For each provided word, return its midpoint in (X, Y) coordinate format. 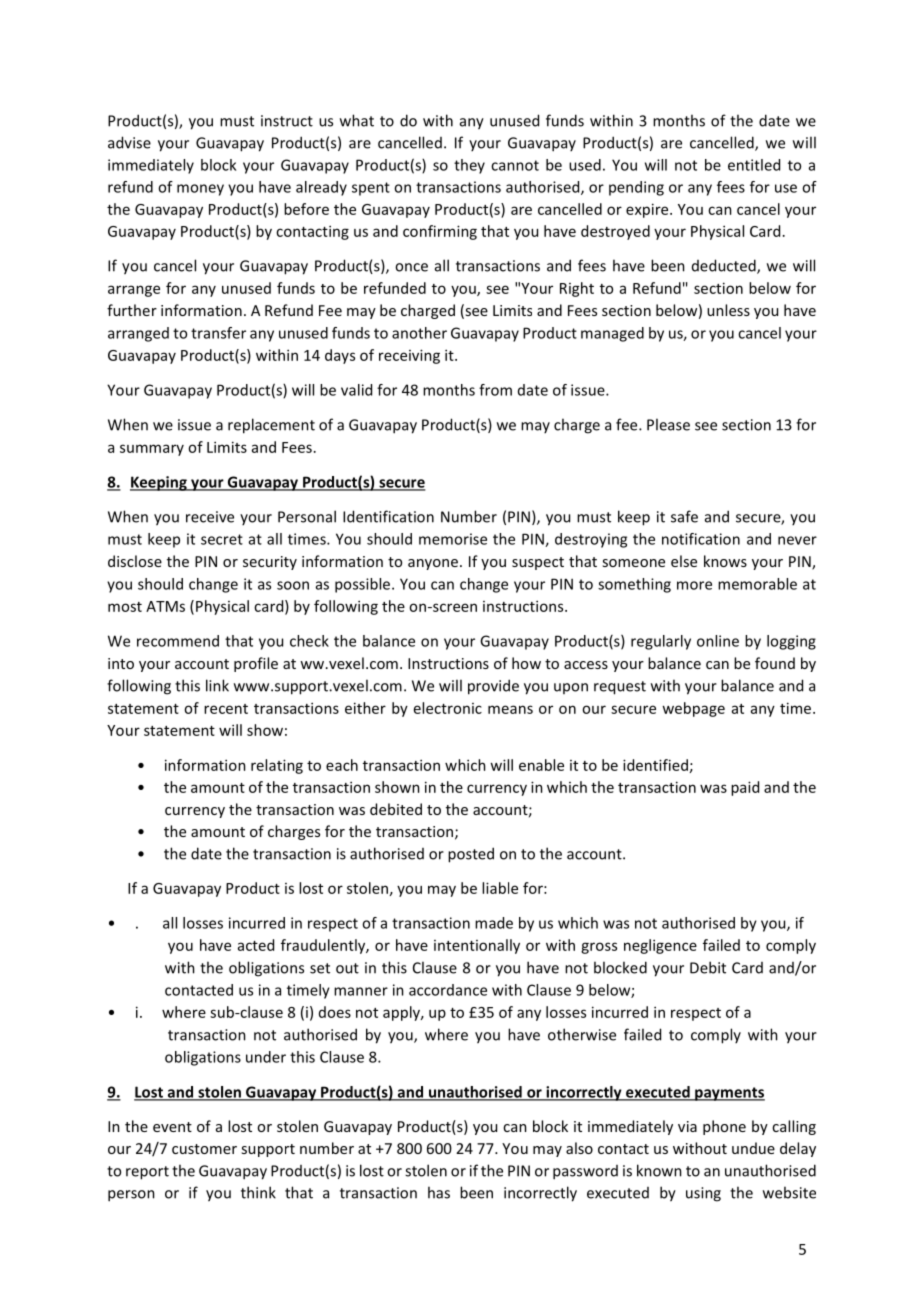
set (320, 968)
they (469, 166)
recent (226, 709)
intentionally (477, 946)
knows (725, 561)
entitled (754, 165)
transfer (218, 333)
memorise (453, 539)
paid (745, 788)
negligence (660, 946)
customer (204, 1149)
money (200, 190)
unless (728, 310)
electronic (448, 708)
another (419, 333)
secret (222, 539)
